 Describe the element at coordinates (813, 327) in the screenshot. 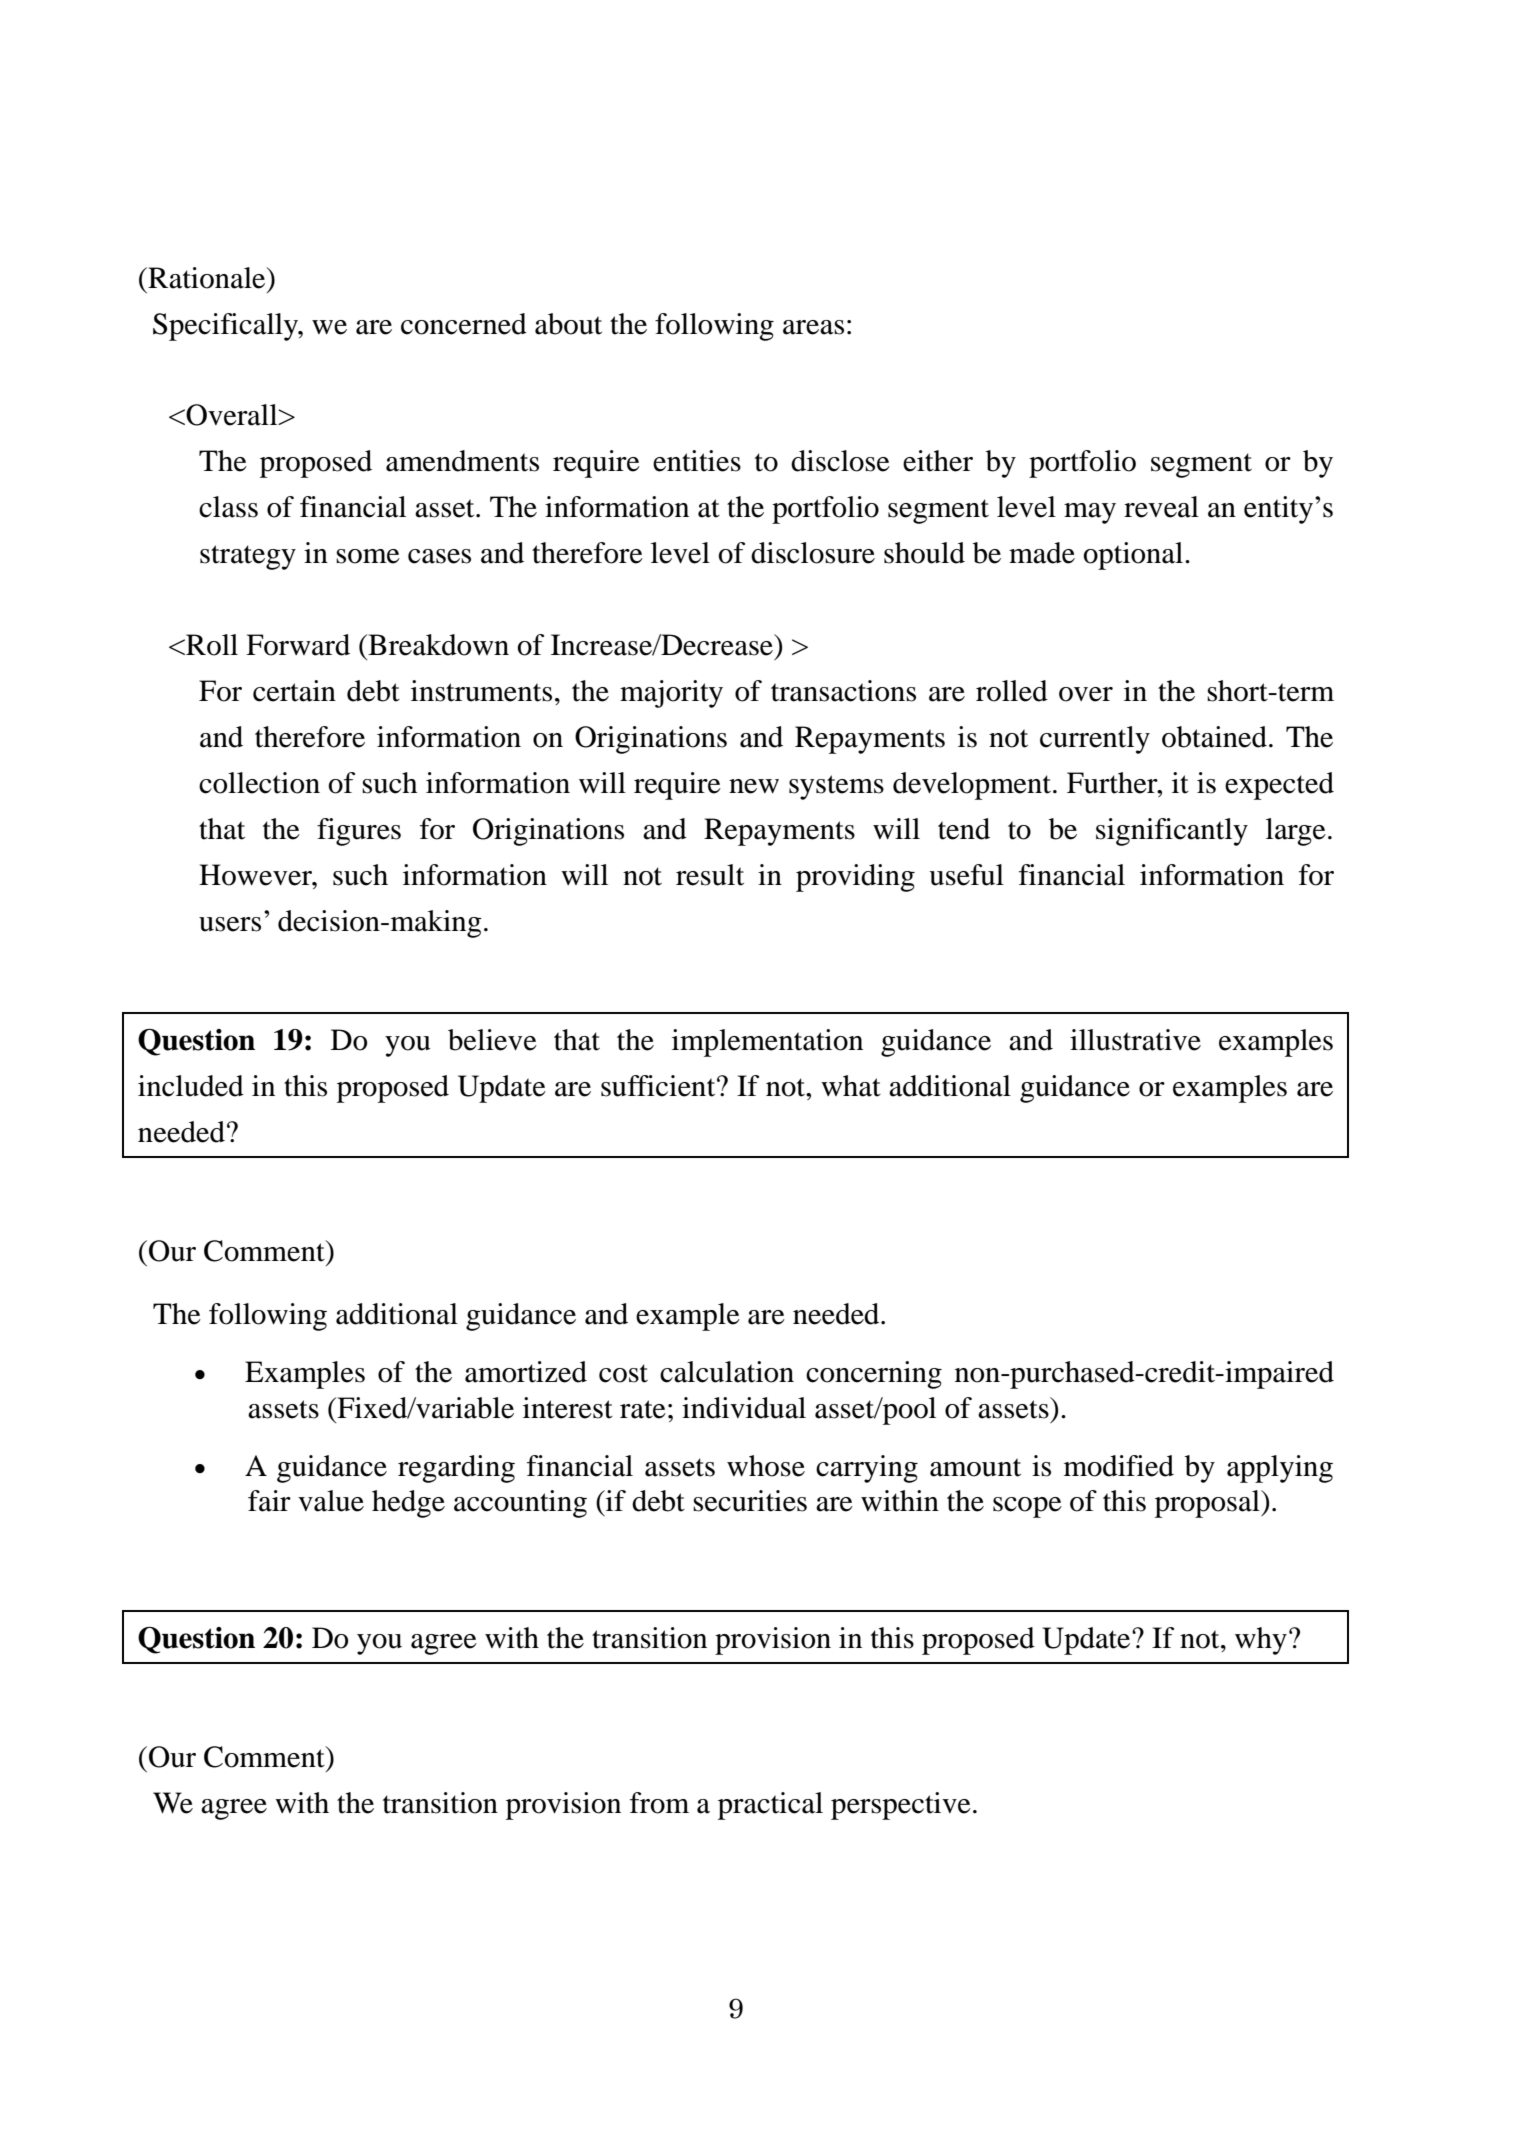

I see `areas` at that location.
